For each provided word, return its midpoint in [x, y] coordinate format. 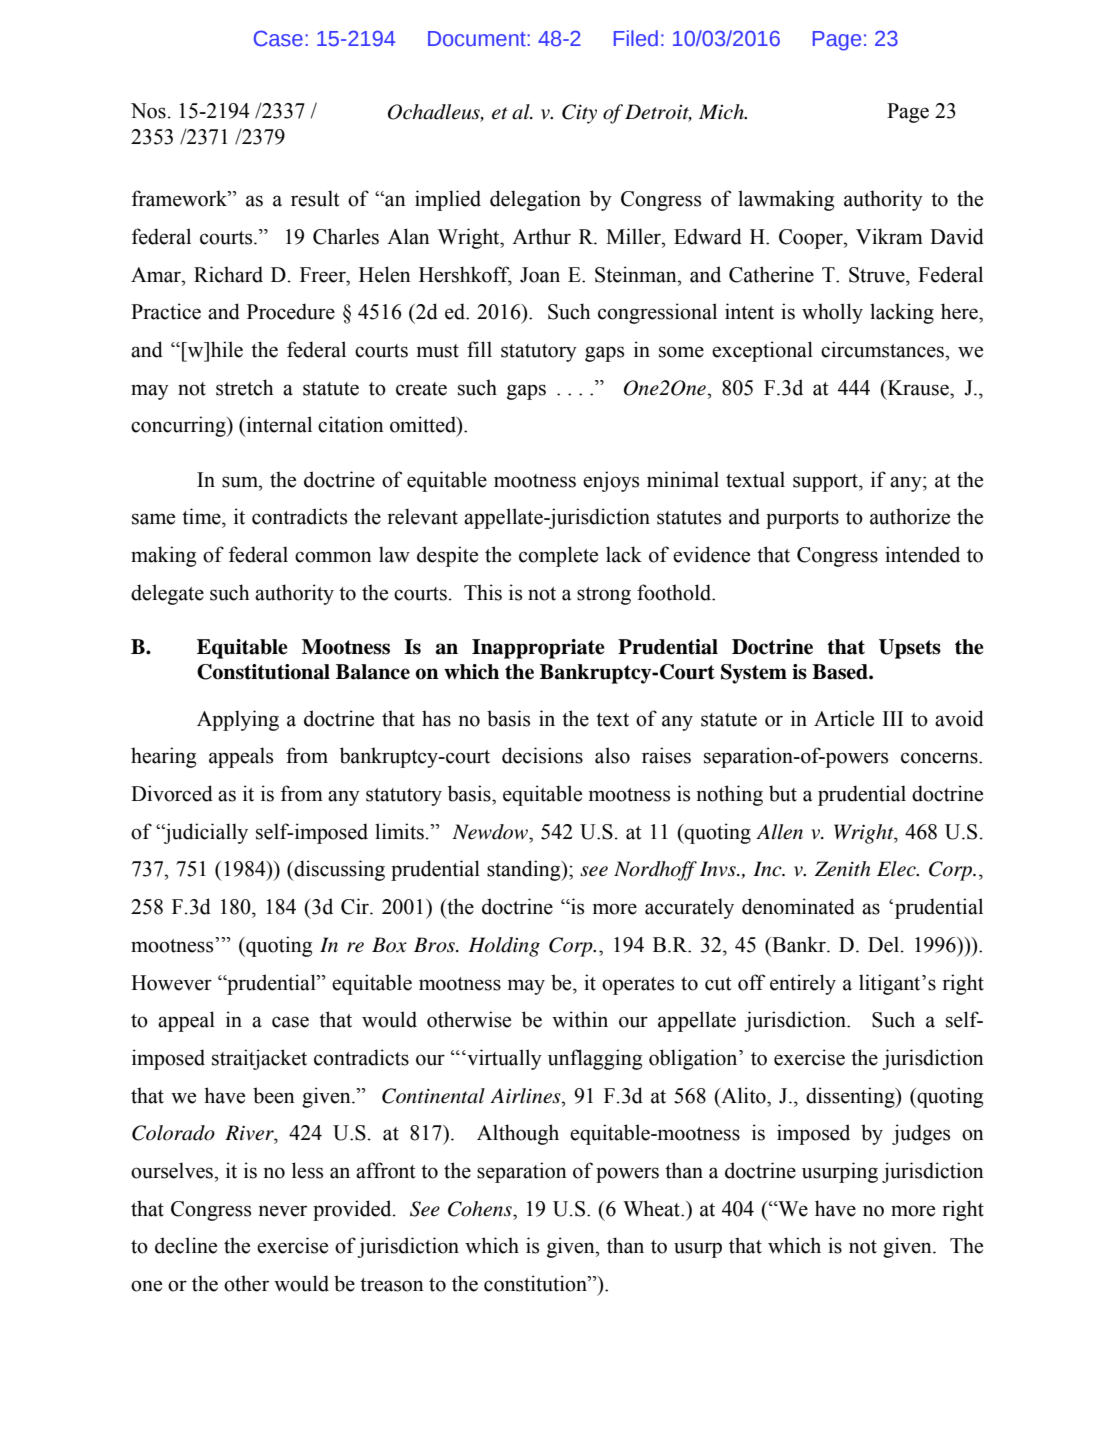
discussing [338, 870]
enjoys [611, 481]
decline [186, 1245]
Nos [148, 111]
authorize [910, 516]
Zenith [842, 869]
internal [278, 424]
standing [525, 870]
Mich [722, 112]
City [579, 114]
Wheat [653, 1208]
